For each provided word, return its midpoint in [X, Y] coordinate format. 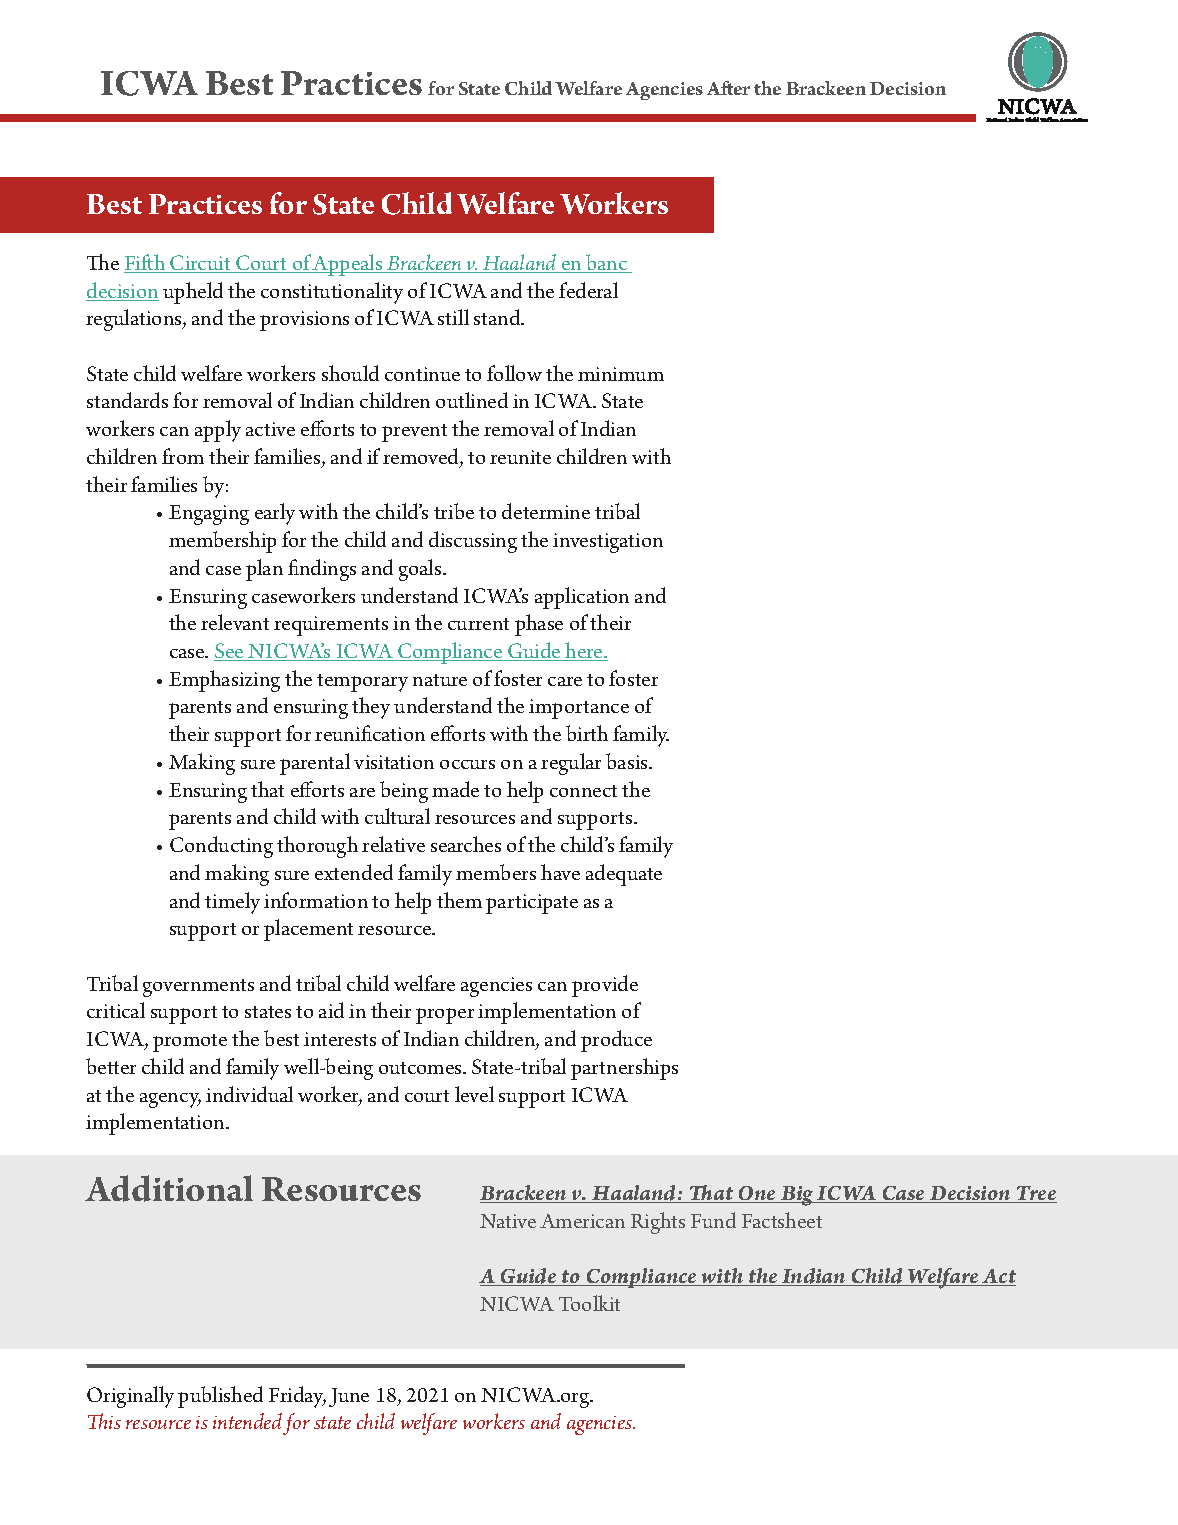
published [220, 1397]
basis [628, 761]
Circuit [201, 264]
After [728, 88]
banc [607, 263]
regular [571, 764]
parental [315, 764]
